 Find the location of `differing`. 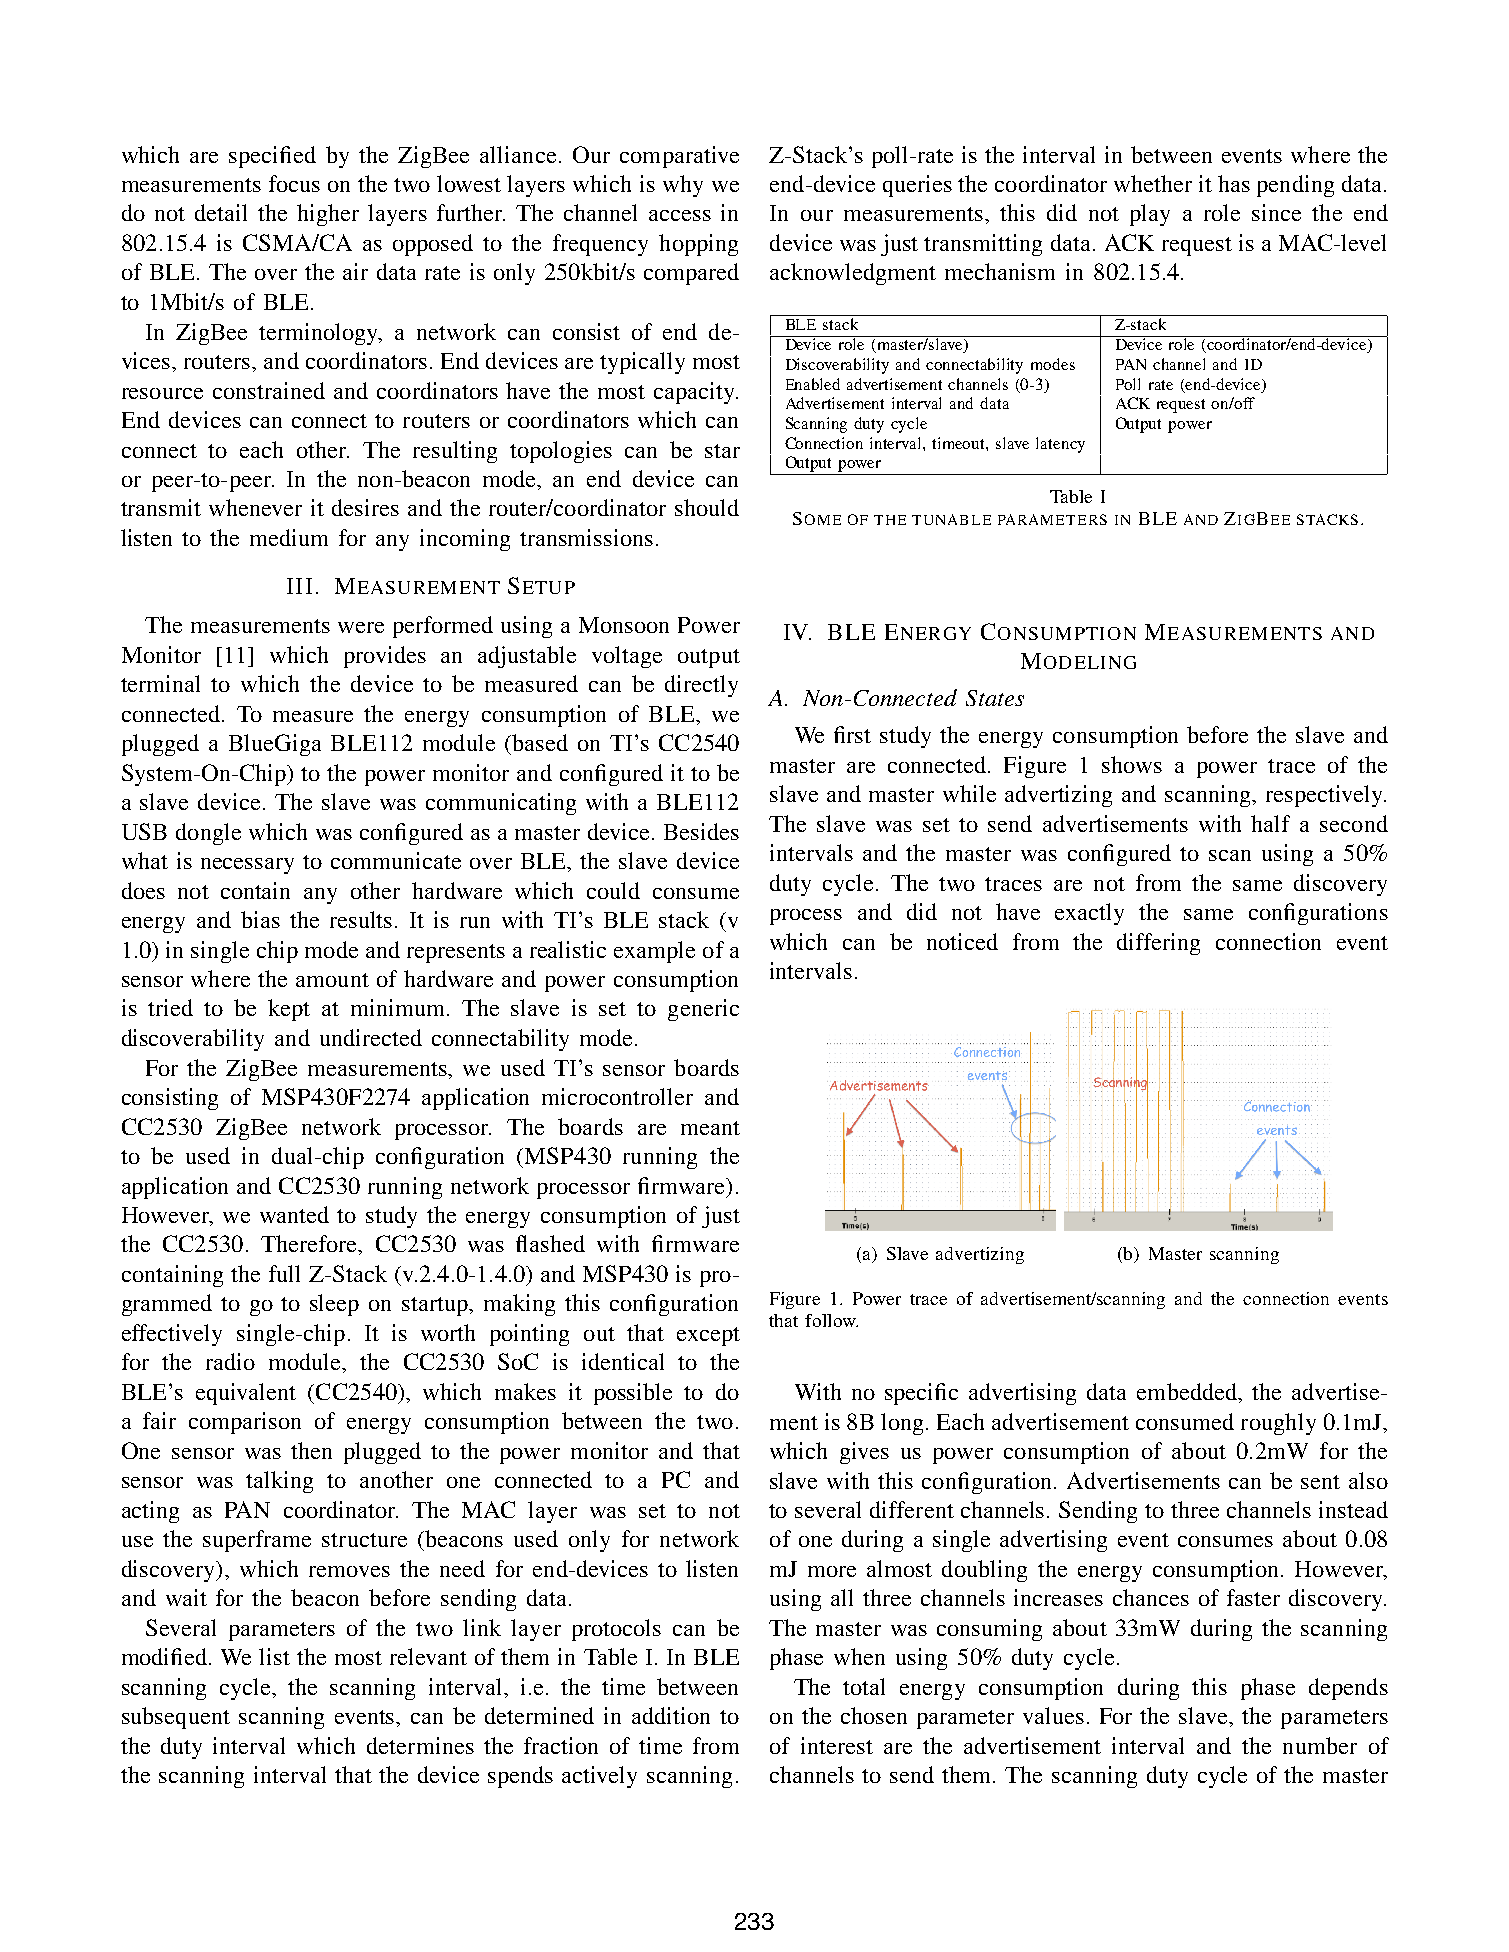

differing is located at coordinates (1158, 944).
